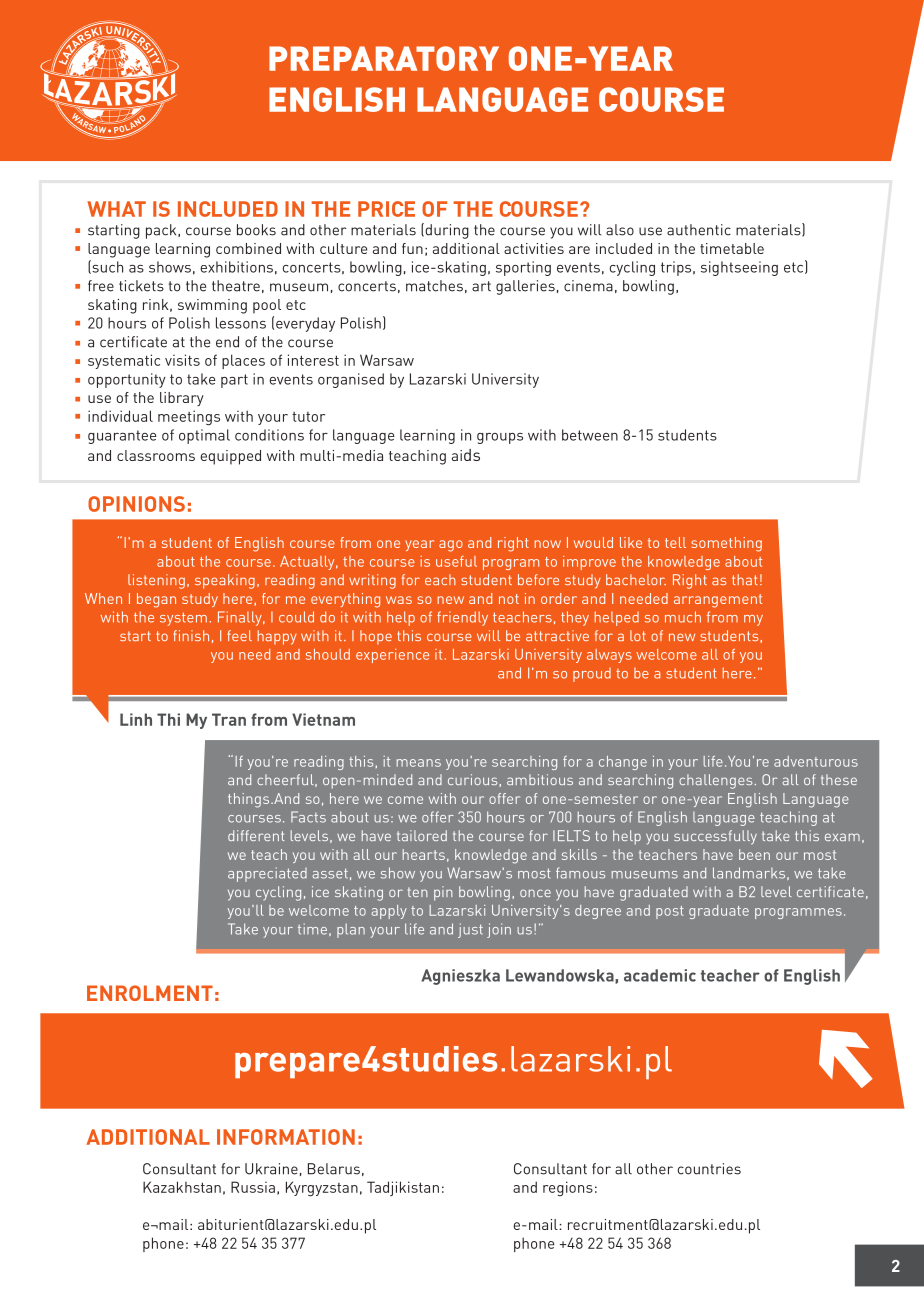 The height and width of the screenshot is (1308, 924). Describe the element at coordinates (709, 1169) in the screenshot. I see `countries` at that location.
